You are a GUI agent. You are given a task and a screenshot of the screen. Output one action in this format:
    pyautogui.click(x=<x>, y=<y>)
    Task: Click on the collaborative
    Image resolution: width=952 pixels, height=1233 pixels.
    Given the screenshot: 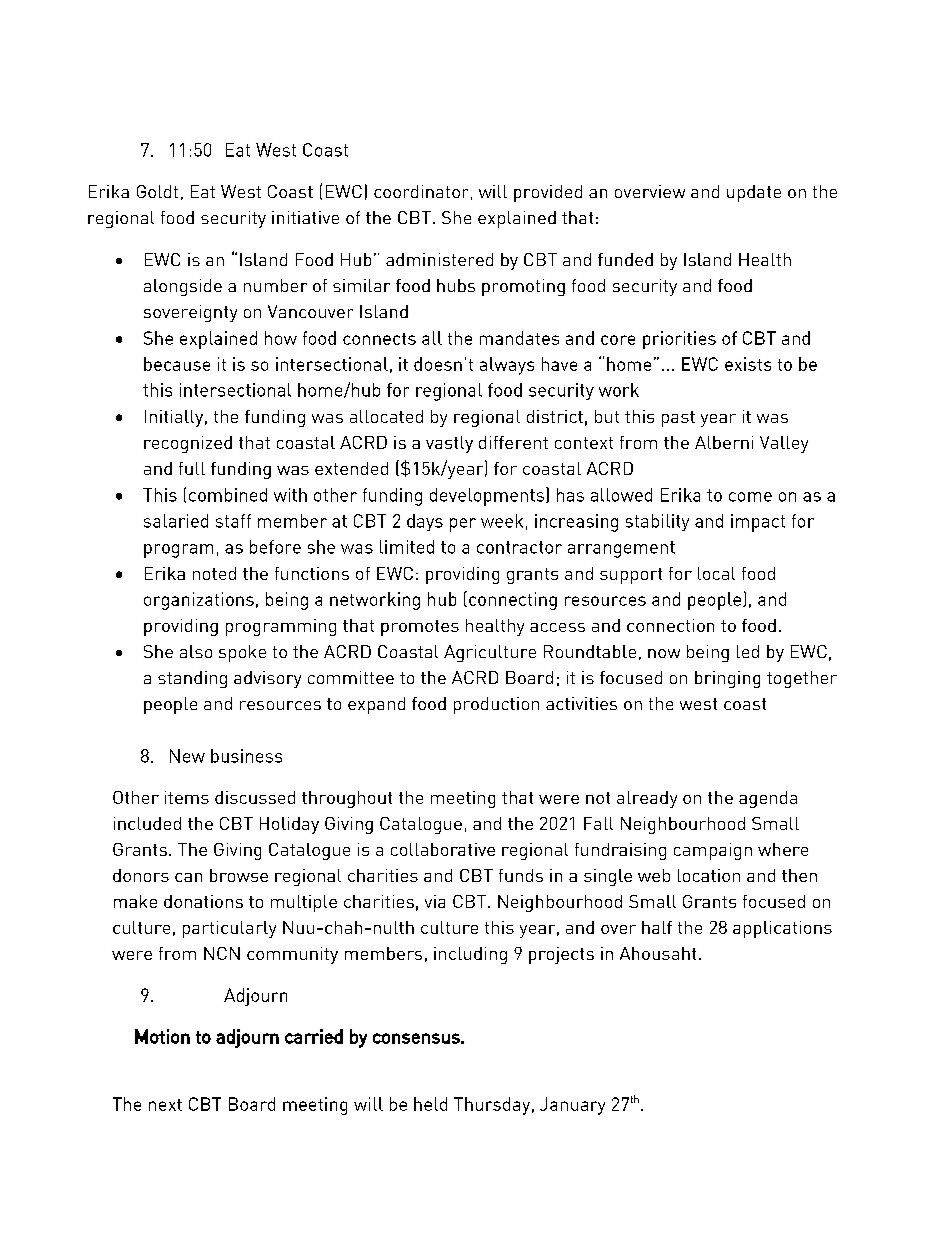 What is the action you would take?
    pyautogui.click(x=443, y=849)
